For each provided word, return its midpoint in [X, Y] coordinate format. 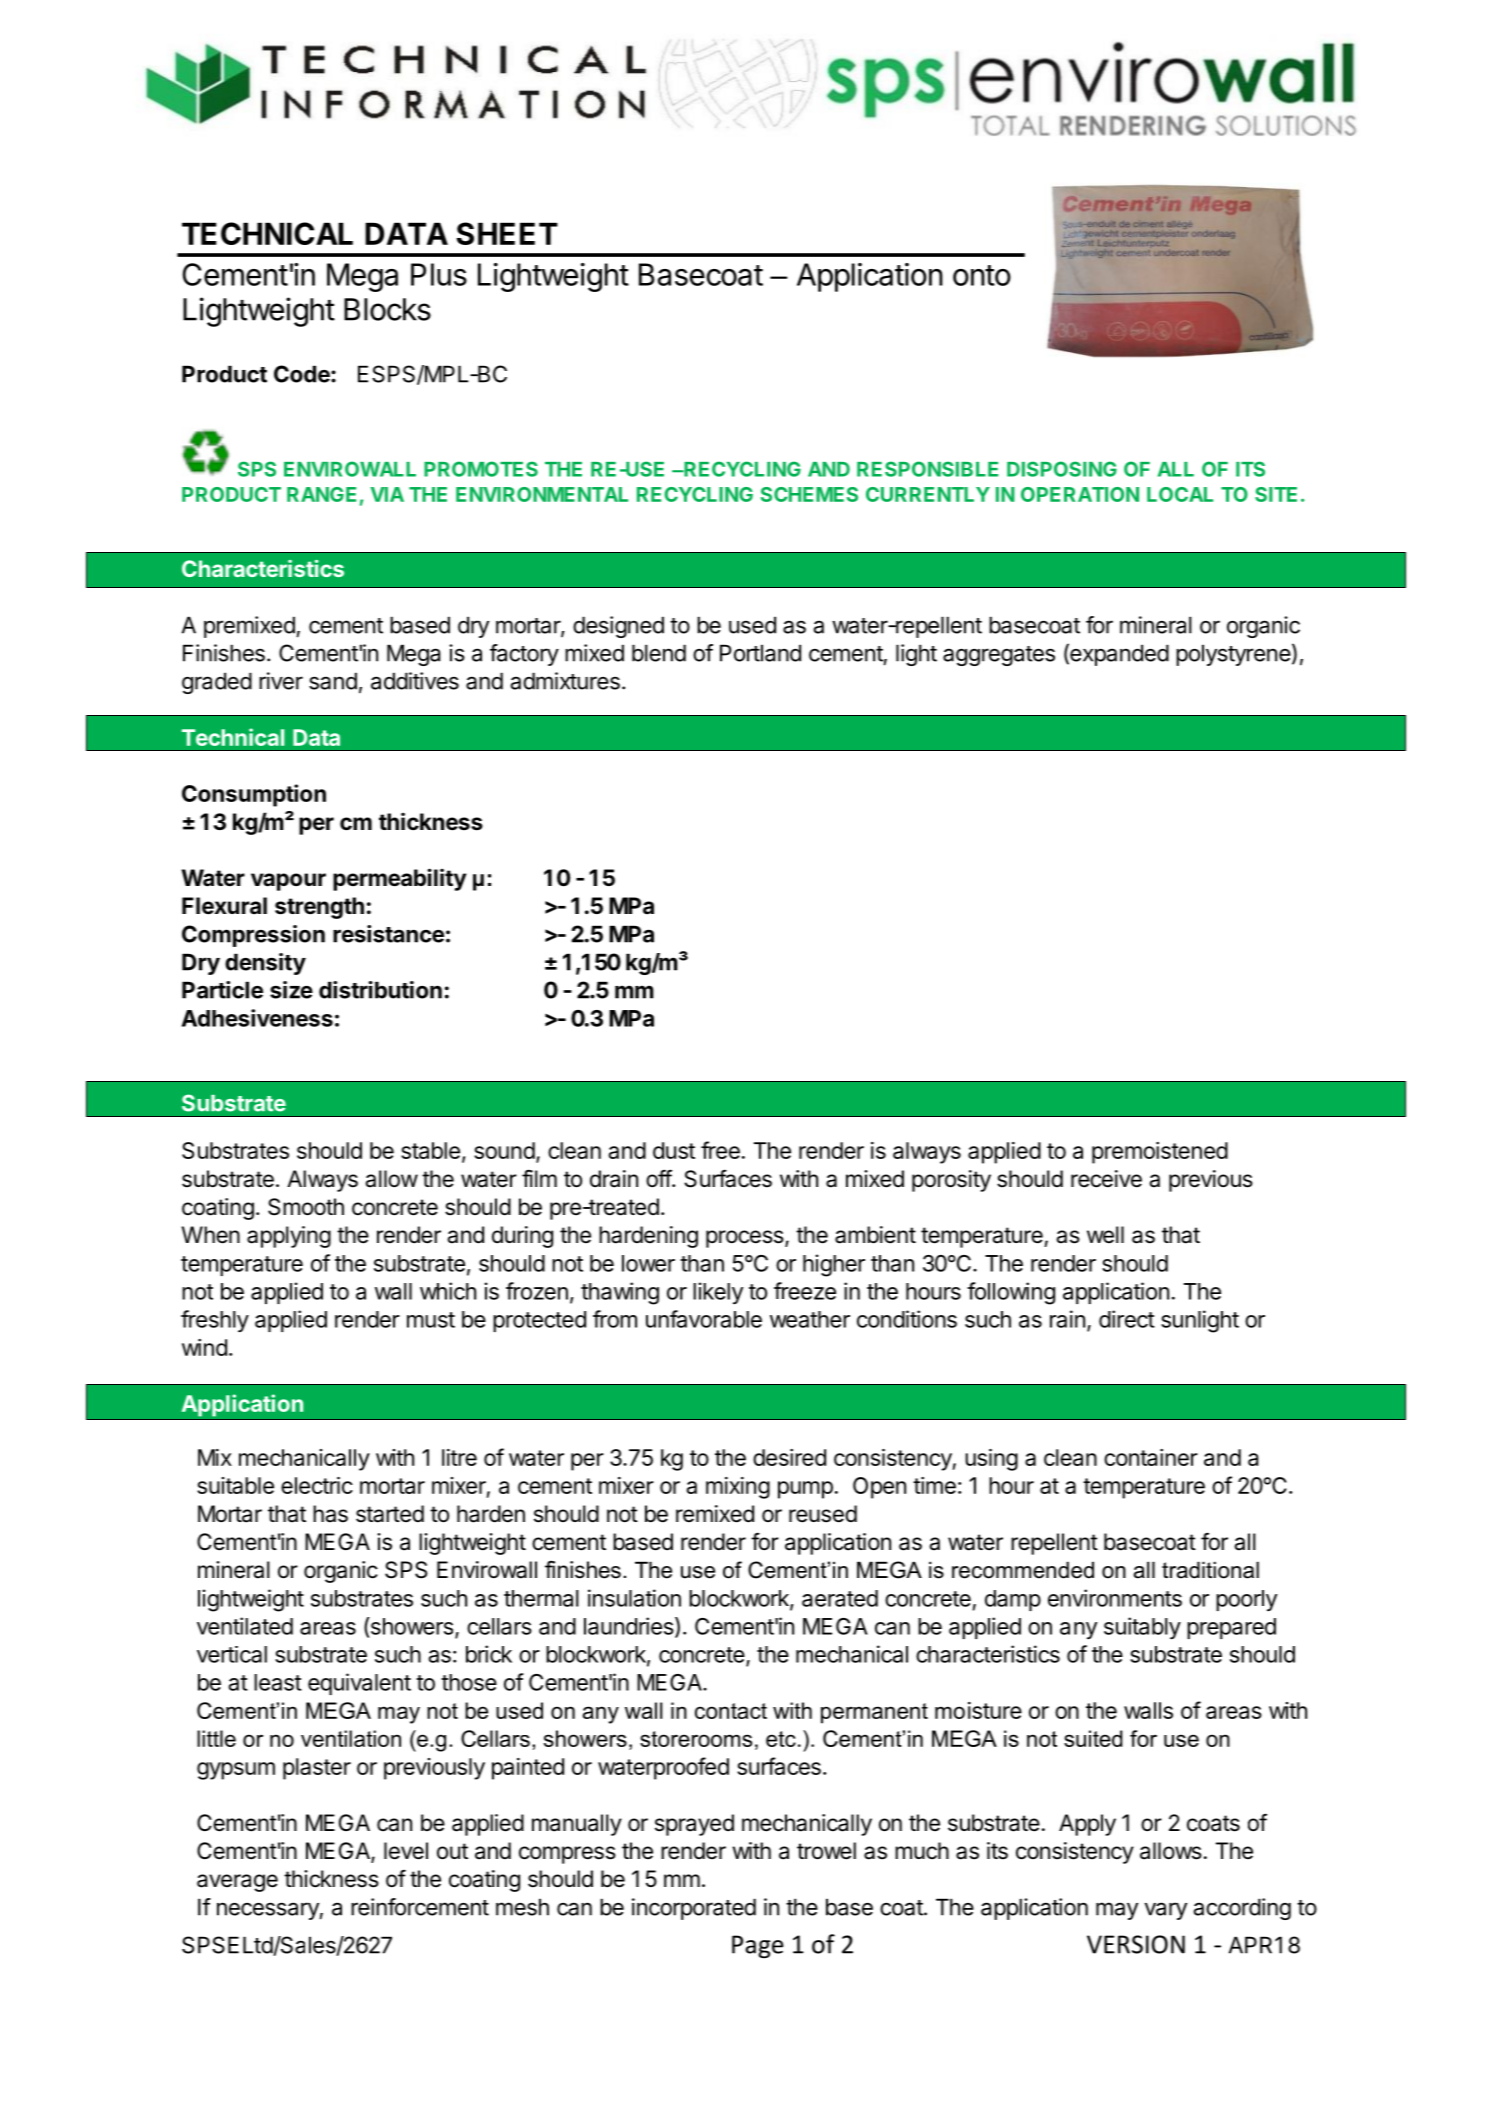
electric [317, 1485]
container [1151, 1457]
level [406, 1851]
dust [674, 1150]
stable [430, 1150]
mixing [738, 1488]
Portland [760, 653]
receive [1106, 1179]
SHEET [507, 233]
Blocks [387, 309]
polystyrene [1233, 655]
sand [333, 681]
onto [982, 275]
